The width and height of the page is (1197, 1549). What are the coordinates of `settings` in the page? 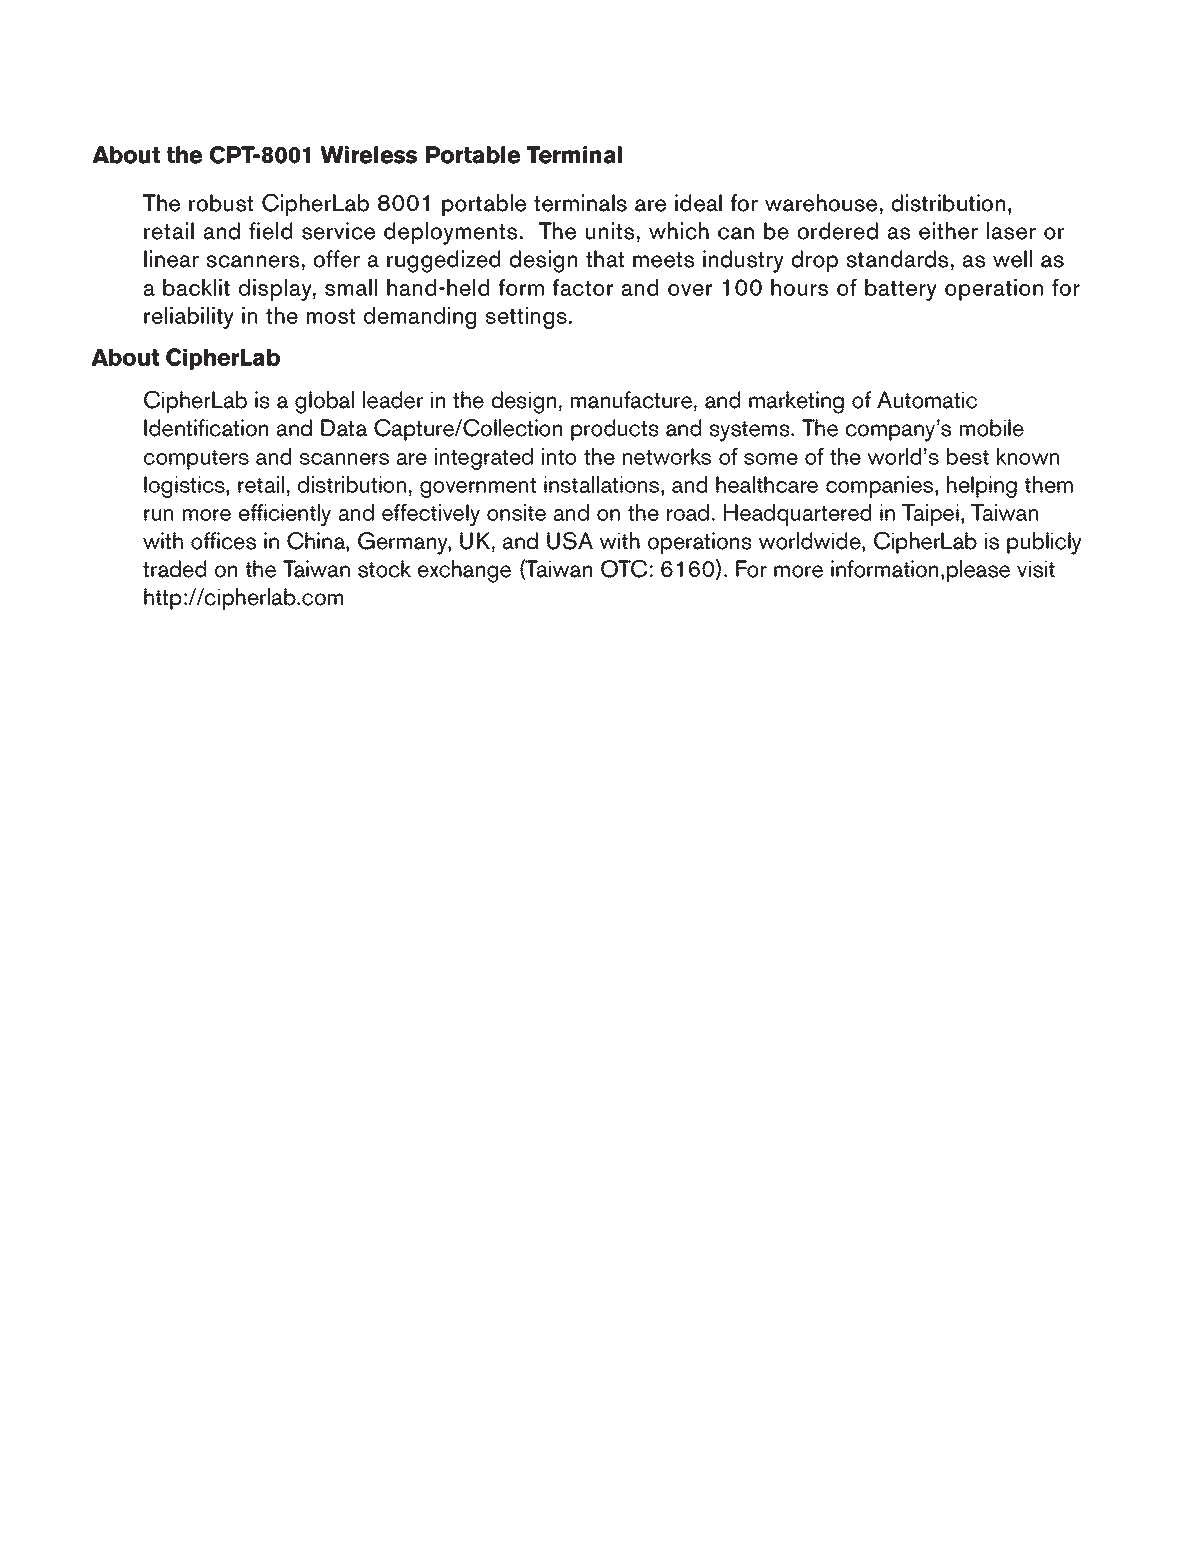 It's located at (526, 318).
